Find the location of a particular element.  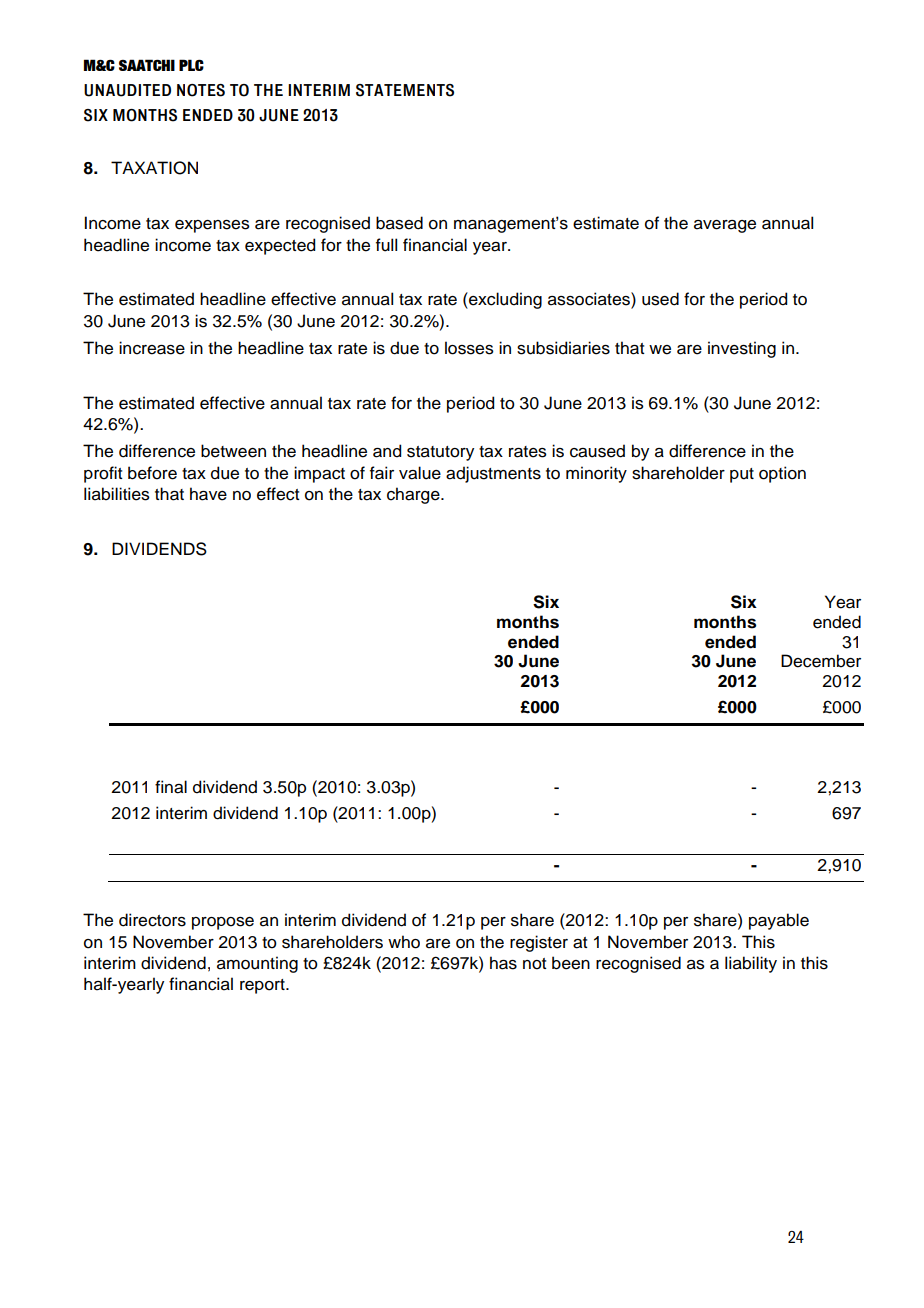

propose is located at coordinates (223, 923).
